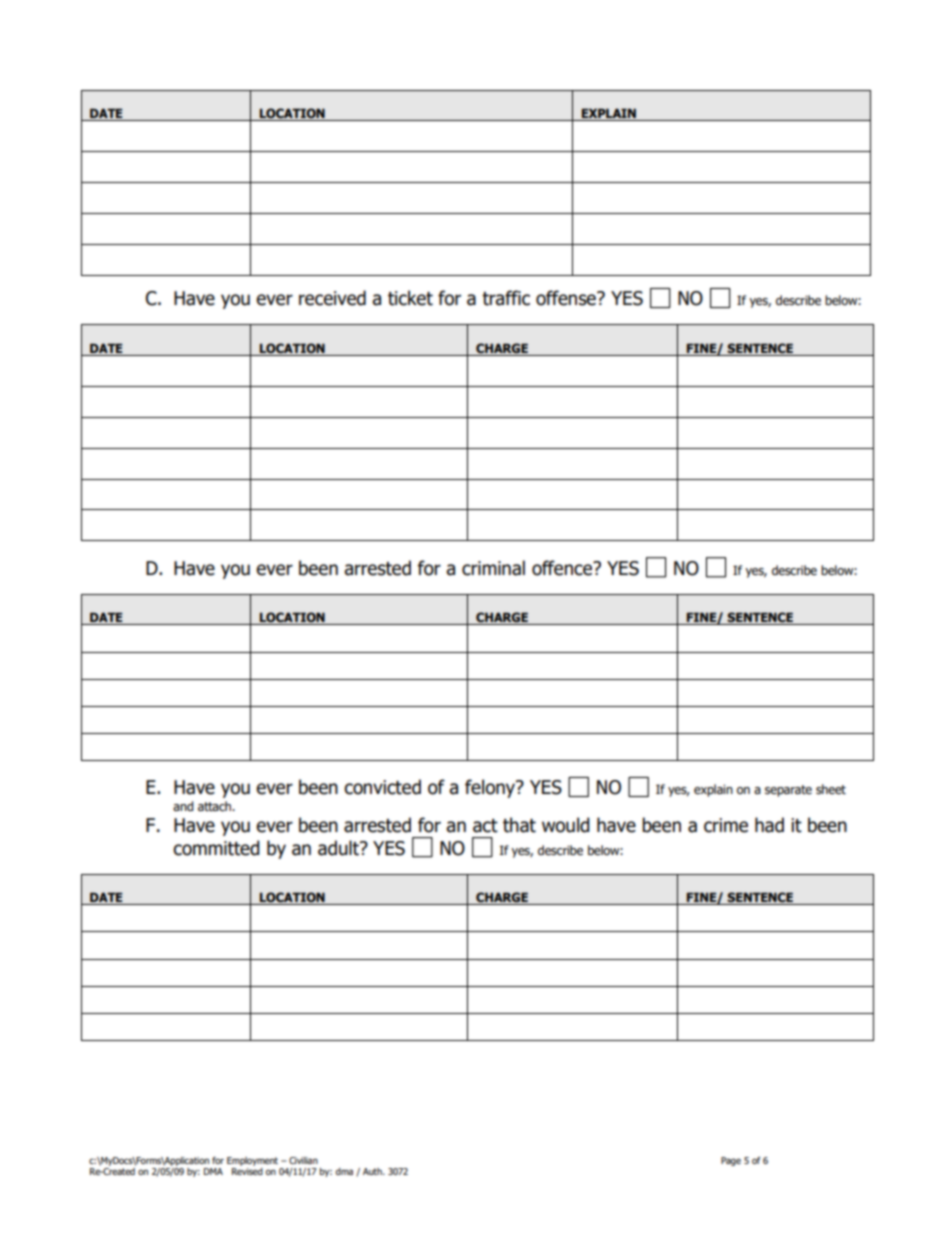  What do you see at coordinates (788, 791) in the image?
I see `separate` at bounding box center [788, 791].
